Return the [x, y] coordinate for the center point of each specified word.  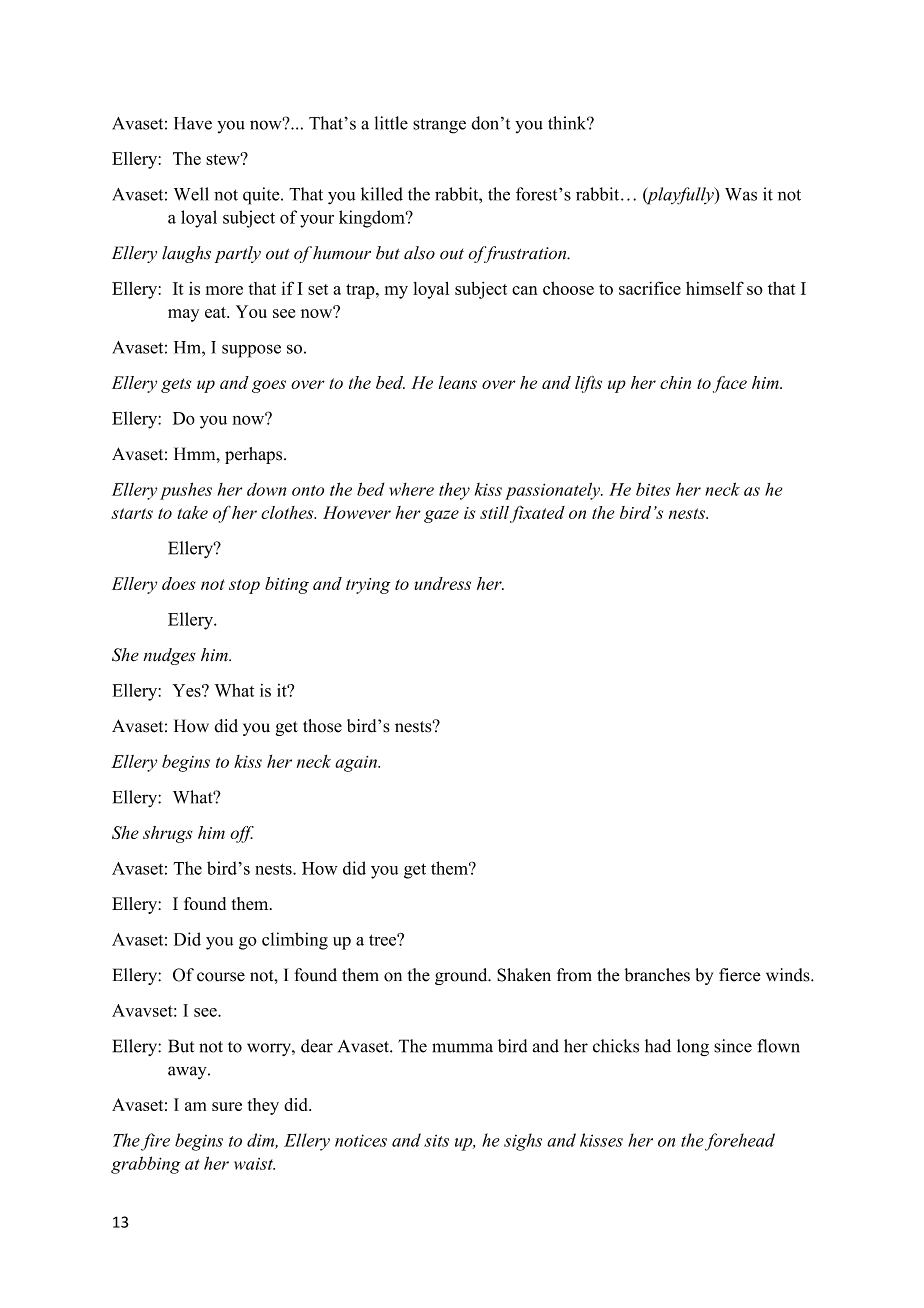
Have [193, 123]
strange [439, 126]
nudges [169, 656]
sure [227, 1106]
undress [442, 583]
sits [436, 1140]
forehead [740, 1142]
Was [741, 194]
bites [653, 489]
